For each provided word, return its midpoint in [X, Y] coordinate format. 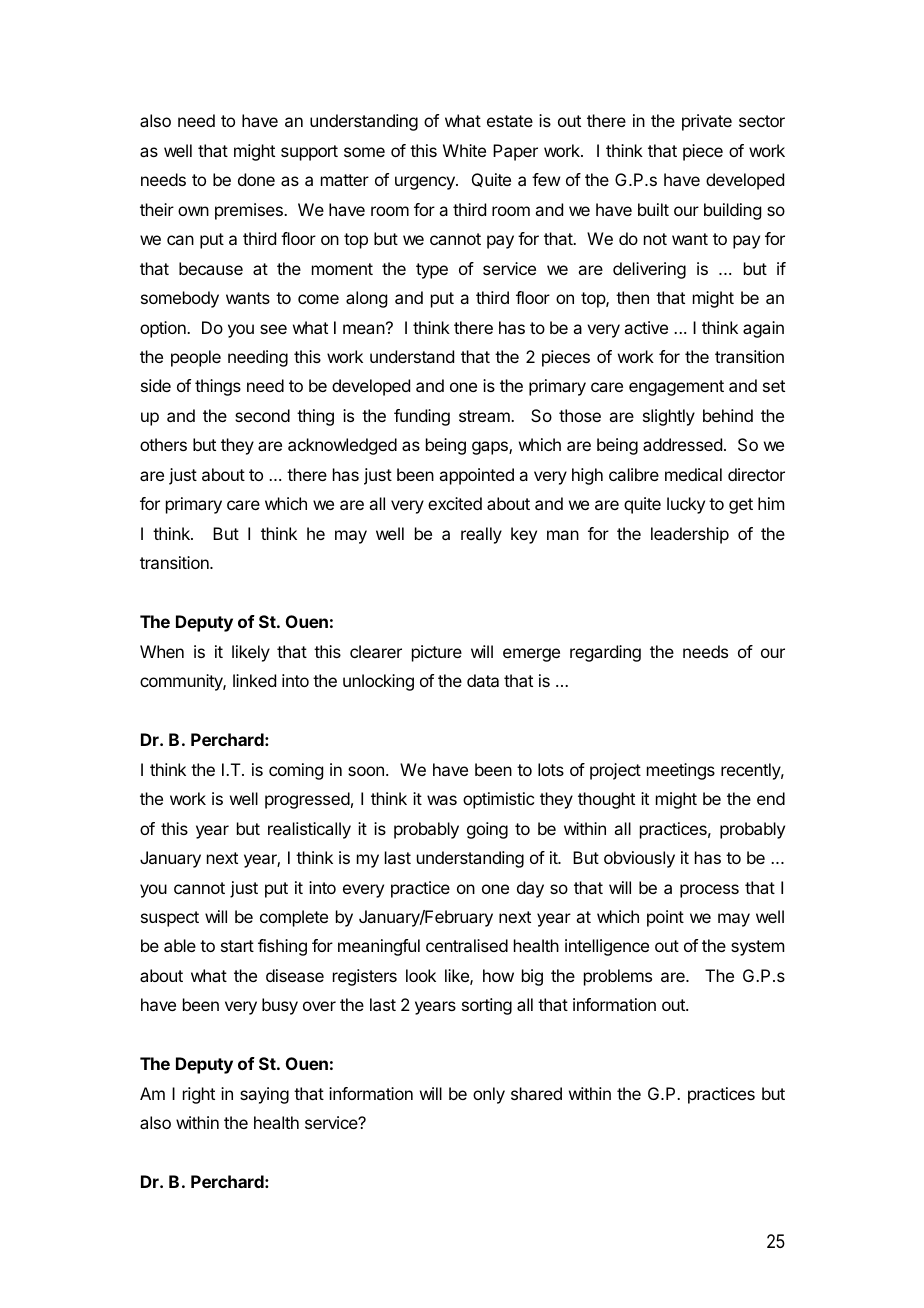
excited [455, 503]
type [432, 271]
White [464, 150]
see [273, 329]
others [163, 444]
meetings [681, 771]
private [707, 122]
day [530, 889]
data [483, 680]
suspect [170, 919]
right [199, 1095]
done [256, 179]
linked [254, 680]
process [709, 891]
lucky [686, 505]
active [646, 327]
